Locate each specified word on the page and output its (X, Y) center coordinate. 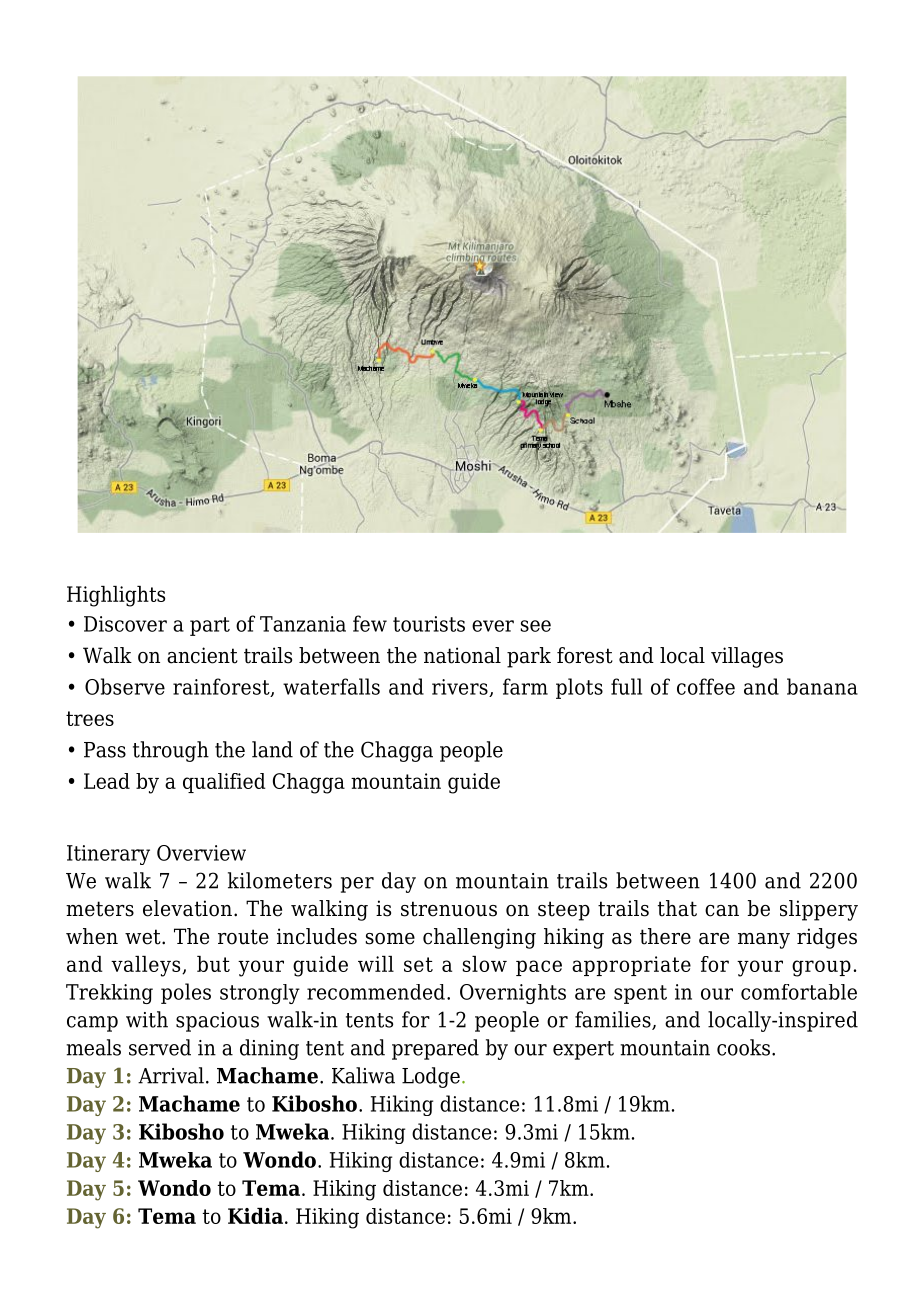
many (764, 941)
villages (747, 657)
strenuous (449, 909)
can (722, 911)
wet (144, 937)
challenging (479, 938)
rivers (461, 688)
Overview (201, 853)
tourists (429, 624)
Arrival (171, 1075)
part (210, 626)
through (171, 751)
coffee (706, 686)
